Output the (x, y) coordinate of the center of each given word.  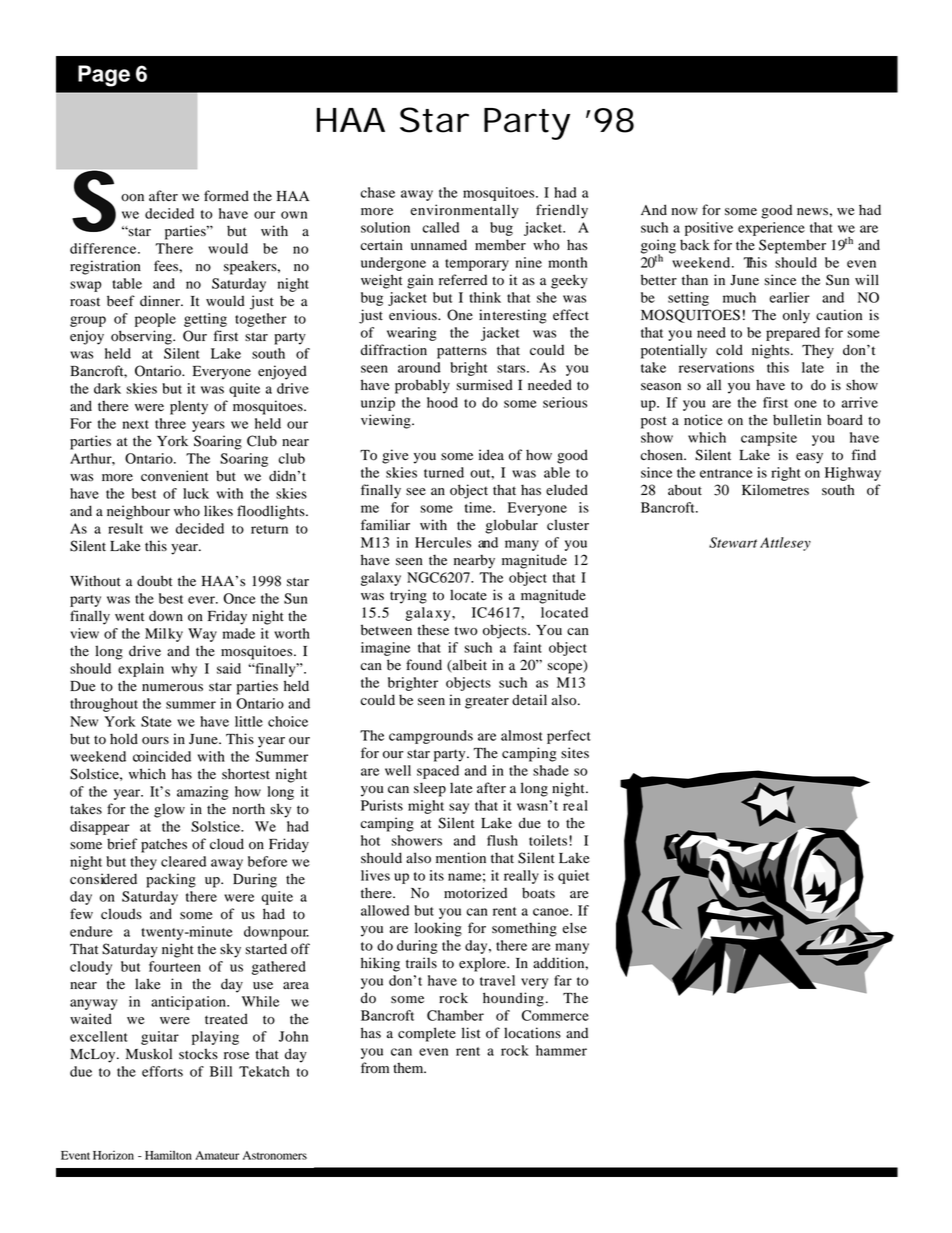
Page (104, 76)
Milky (164, 635)
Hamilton (168, 1155)
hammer (561, 1050)
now (685, 212)
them (409, 1067)
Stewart (733, 542)
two (466, 631)
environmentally (464, 211)
